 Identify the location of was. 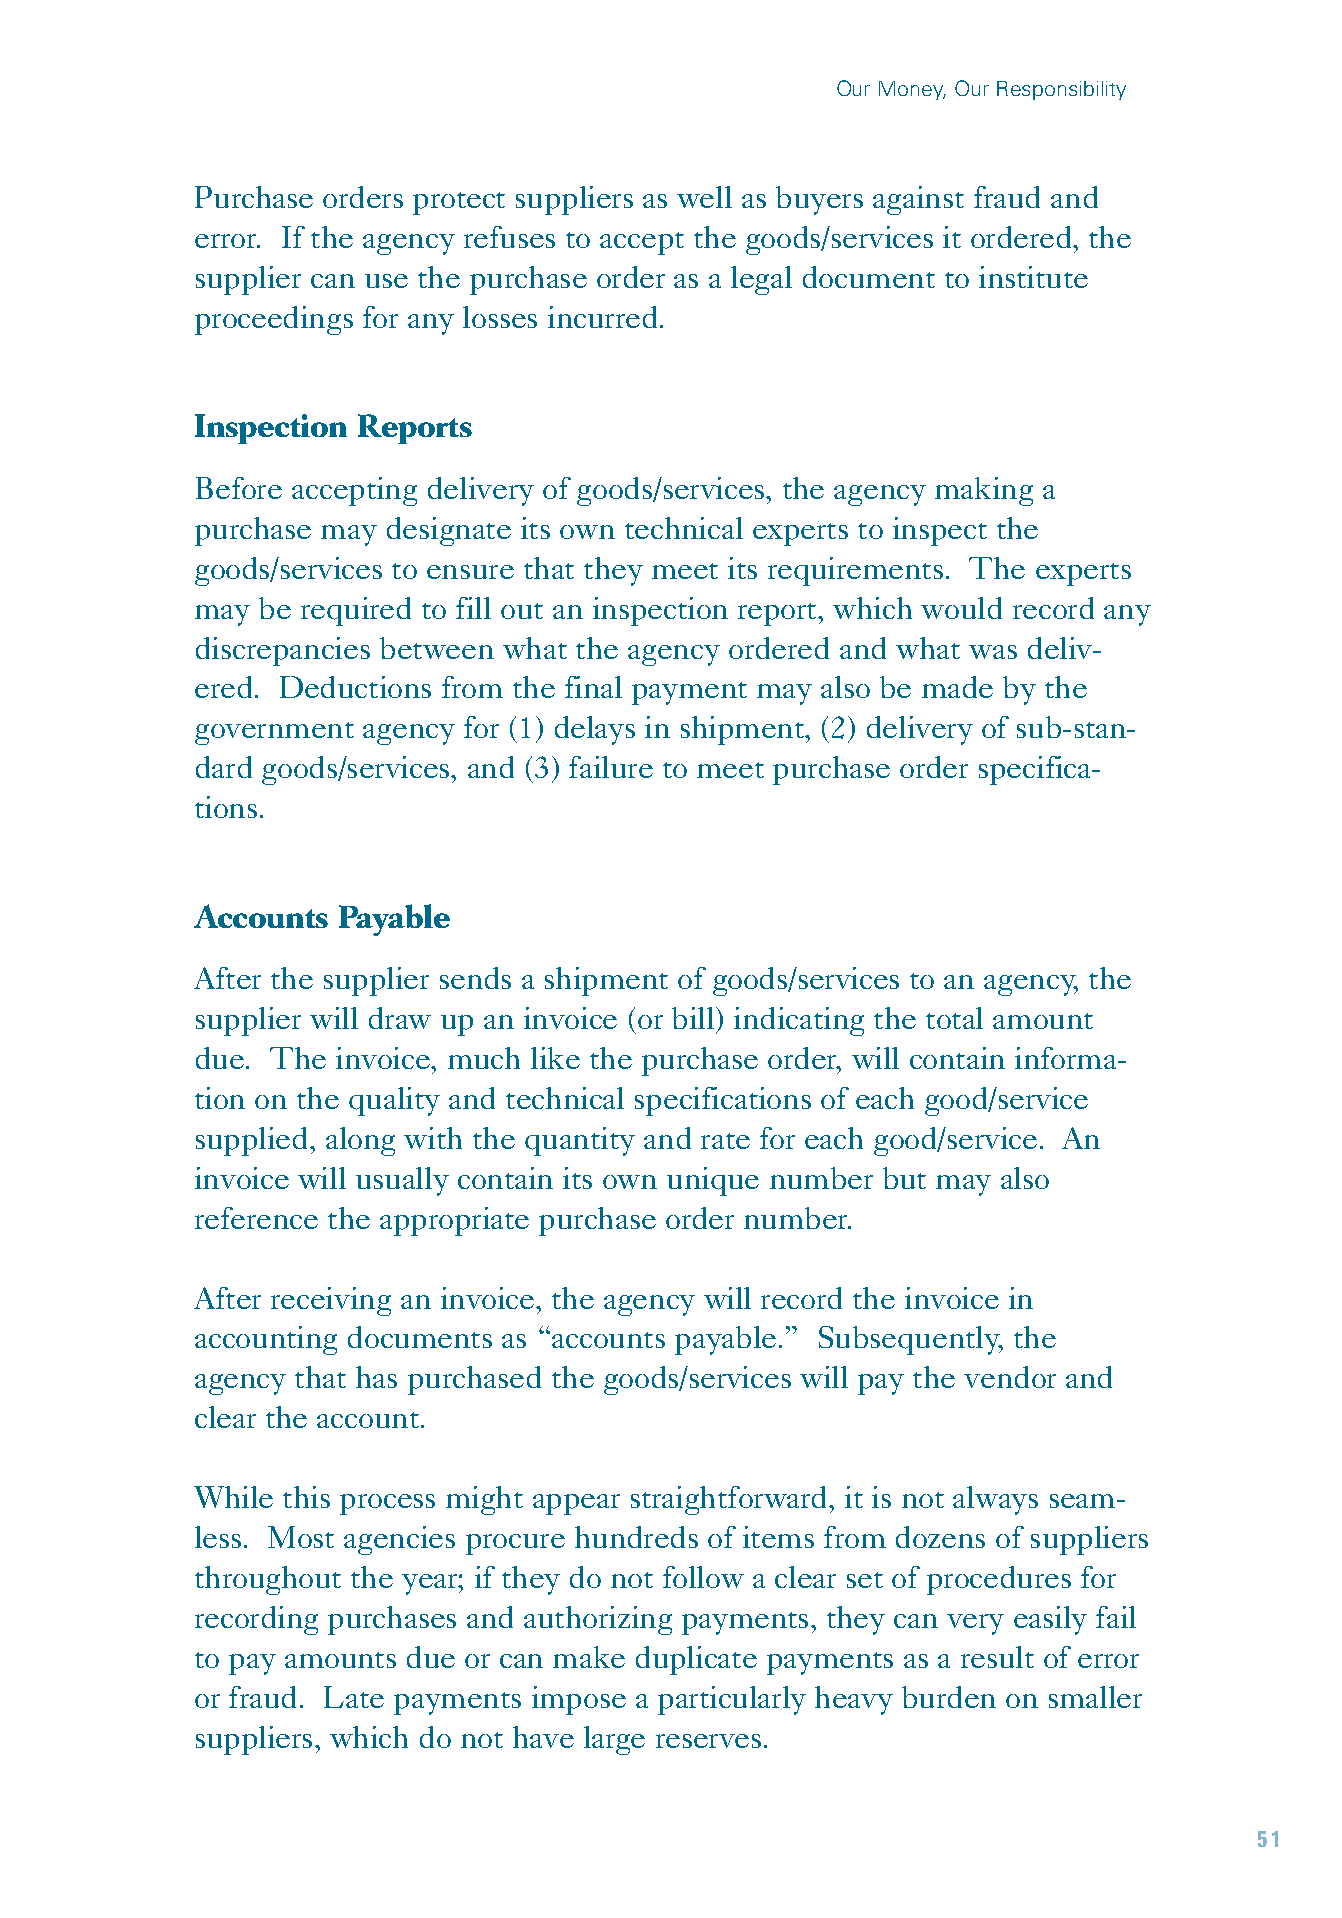
(993, 652).
